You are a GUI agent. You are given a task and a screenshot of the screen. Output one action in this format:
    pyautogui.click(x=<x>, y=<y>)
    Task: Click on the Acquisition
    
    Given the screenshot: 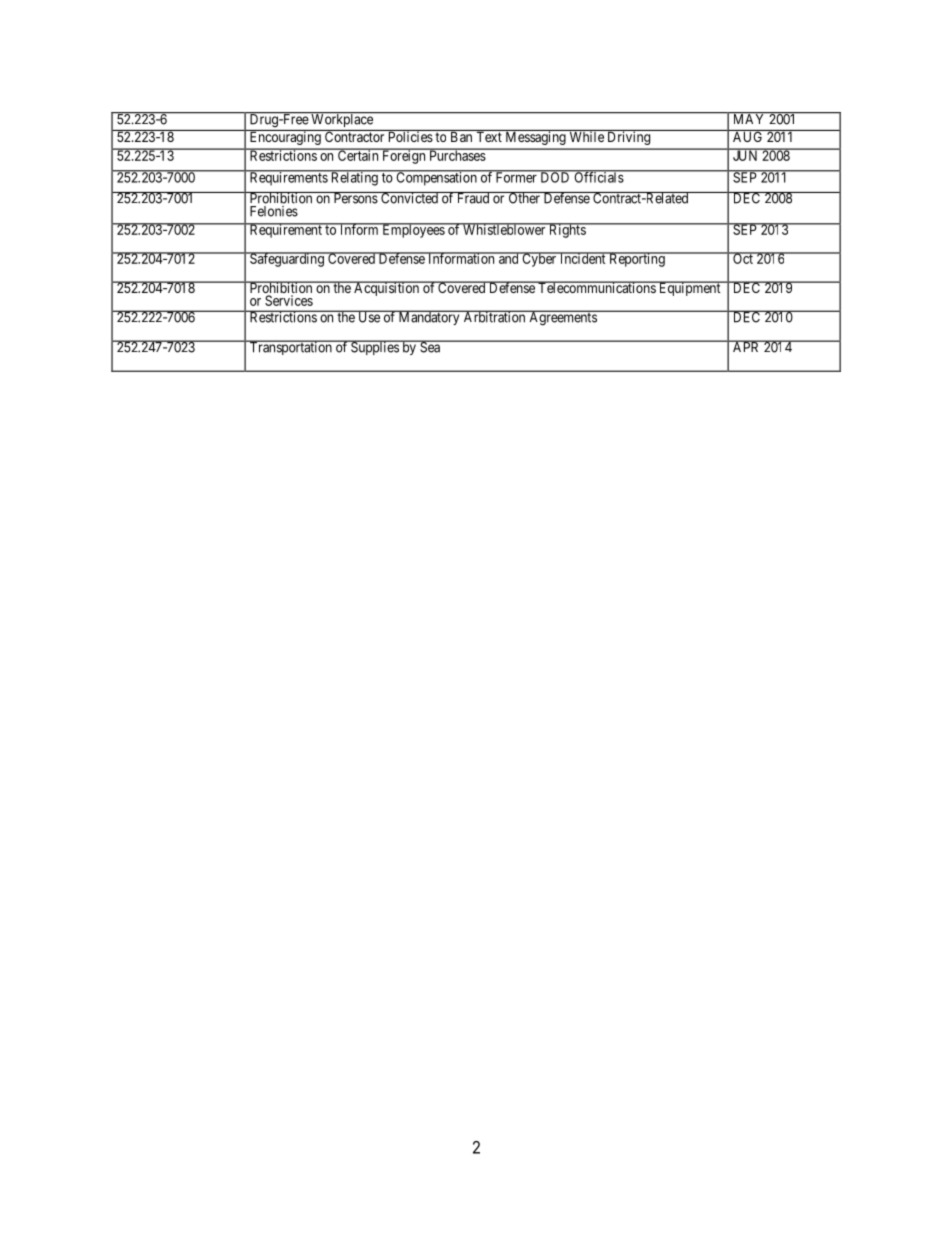 What is the action you would take?
    pyautogui.click(x=386, y=288)
